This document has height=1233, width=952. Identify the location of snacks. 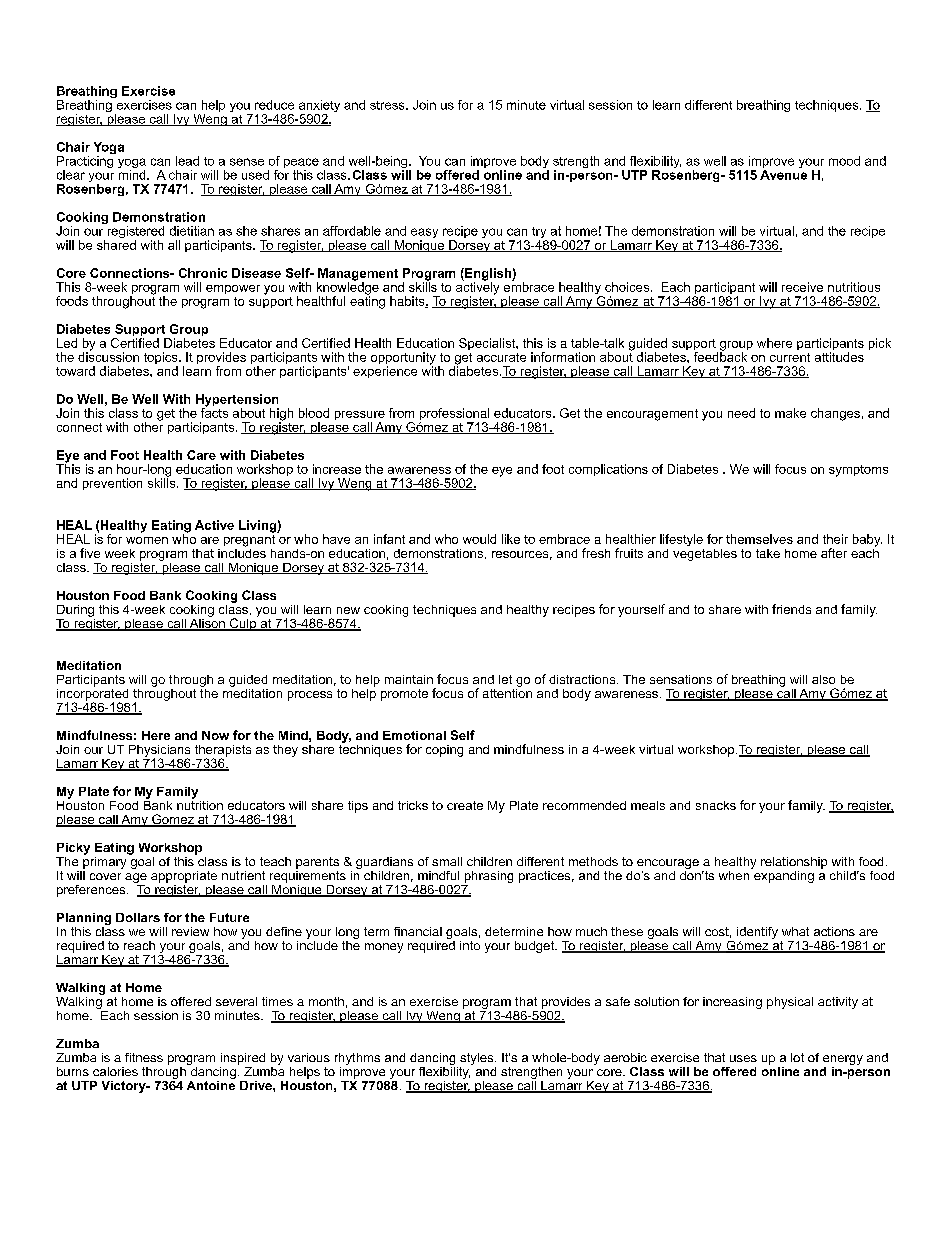
(716, 805).
